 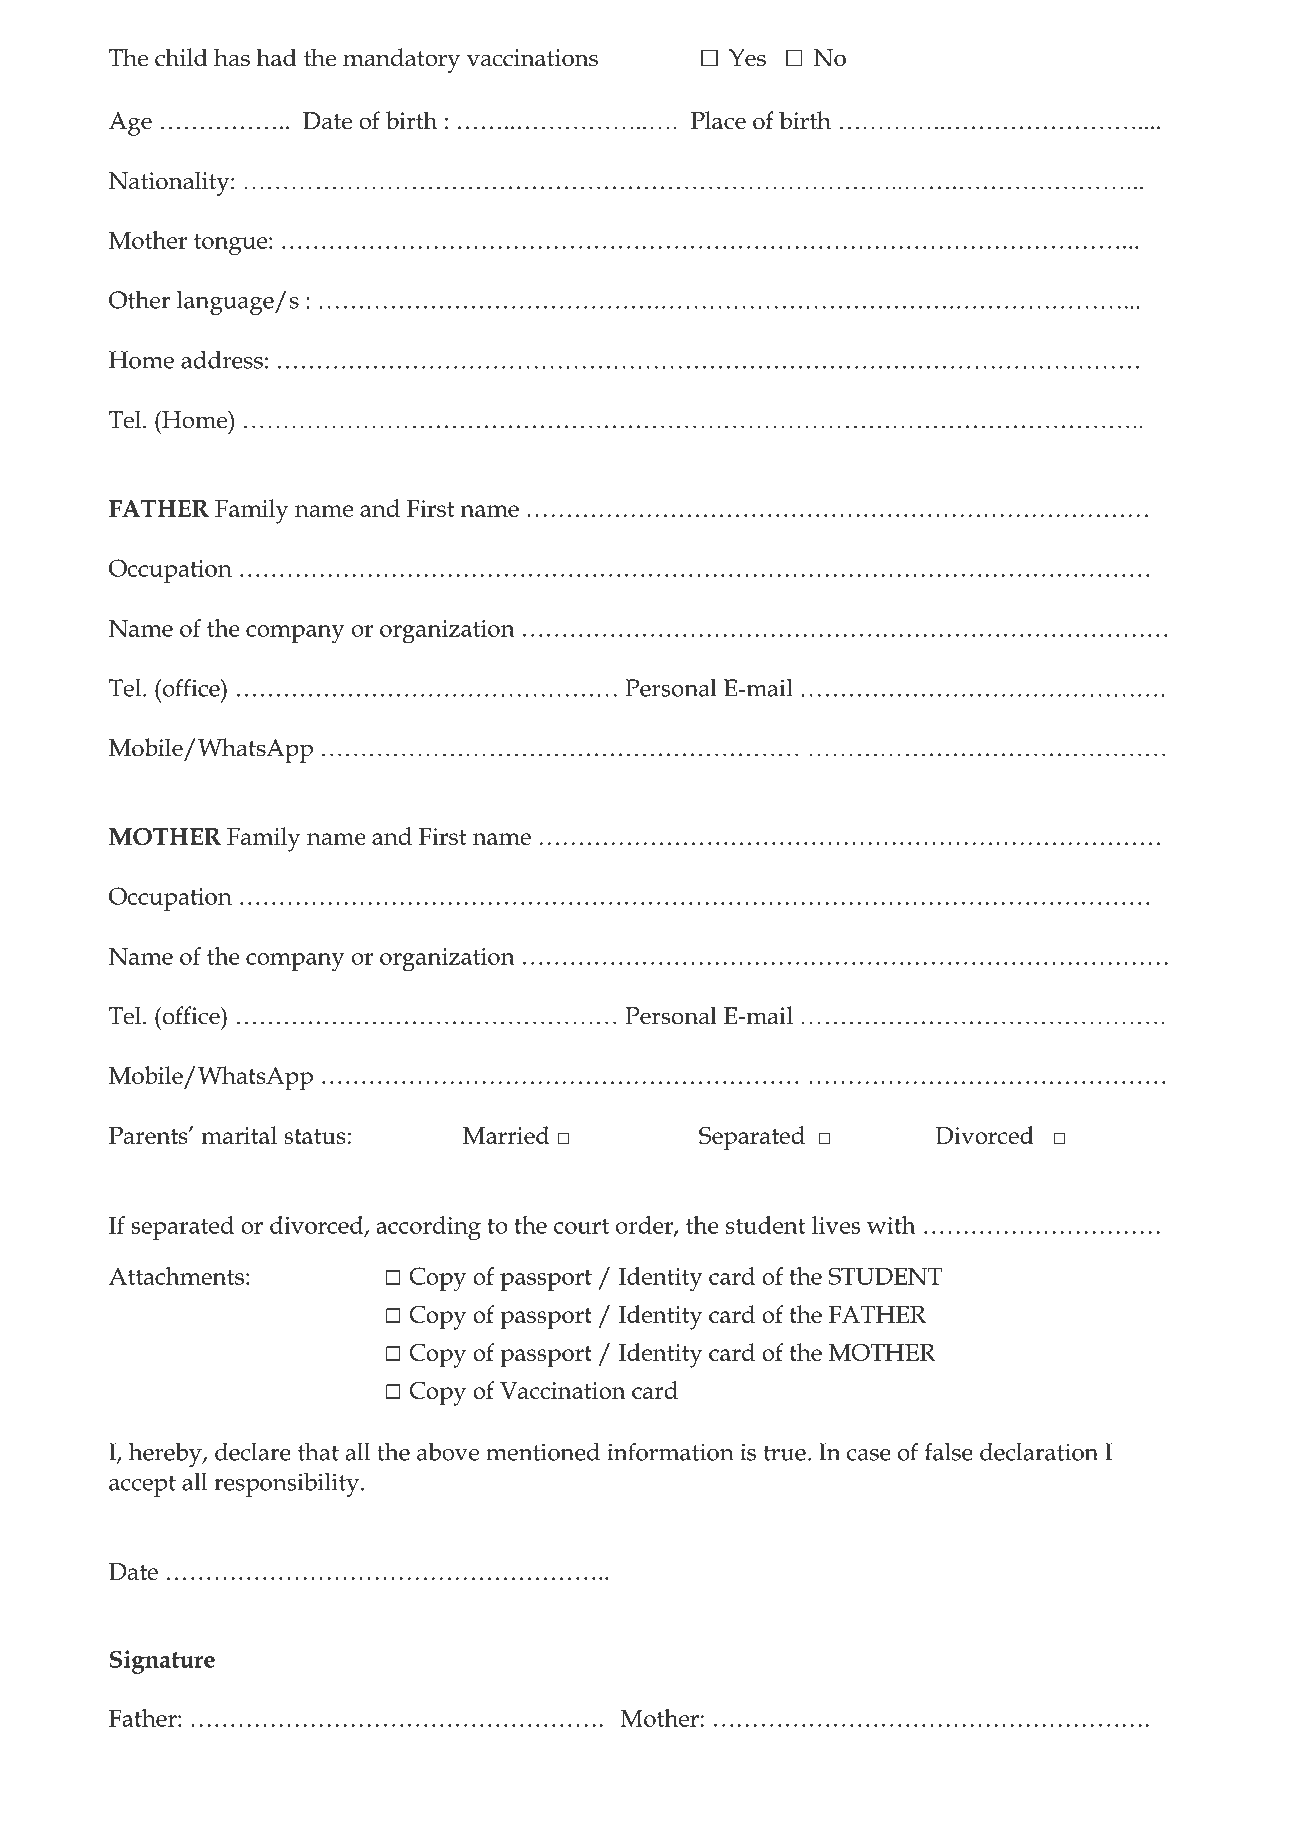 What do you see at coordinates (949, 1451) in the screenshot?
I see `false` at bounding box center [949, 1451].
